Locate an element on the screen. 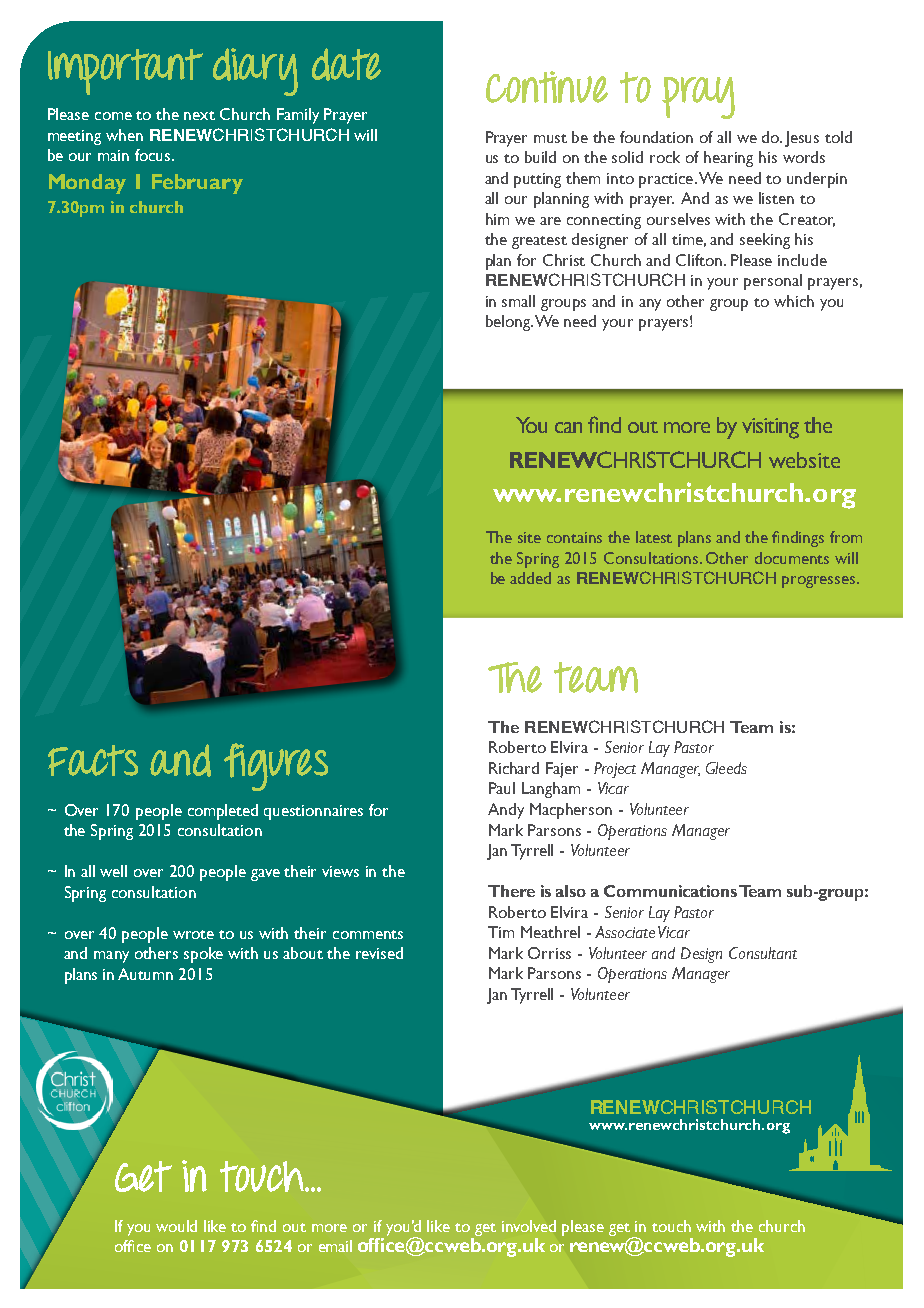 This screenshot has height=1308, width=924. visiting is located at coordinates (770, 428).
